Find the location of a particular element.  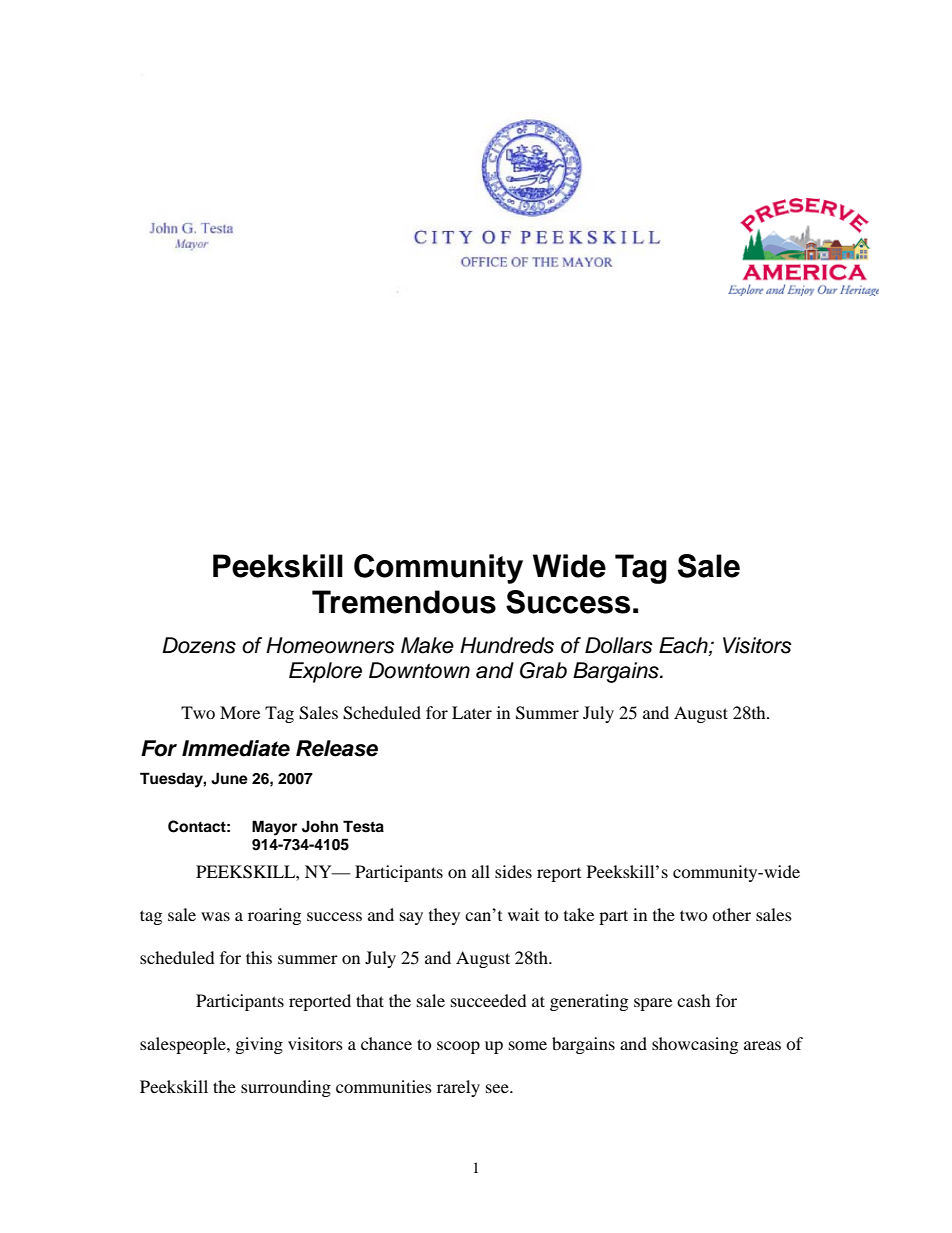

all is located at coordinates (481, 871).
